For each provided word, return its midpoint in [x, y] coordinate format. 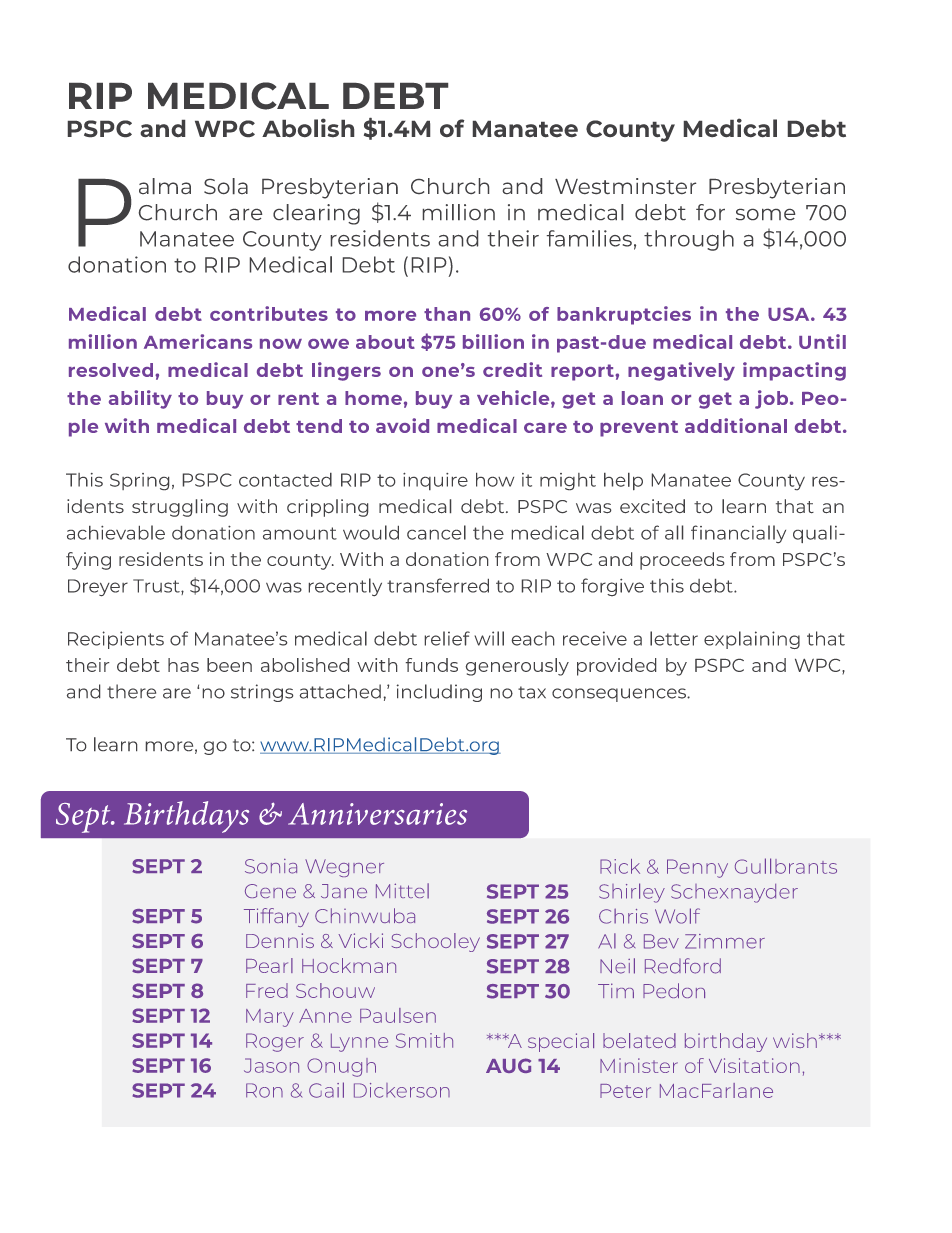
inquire [435, 481]
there [131, 691]
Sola [226, 186]
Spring [139, 481]
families [589, 238]
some [765, 214]
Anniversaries [377, 814]
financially [738, 534]
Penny [697, 868]
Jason [271, 1065]
